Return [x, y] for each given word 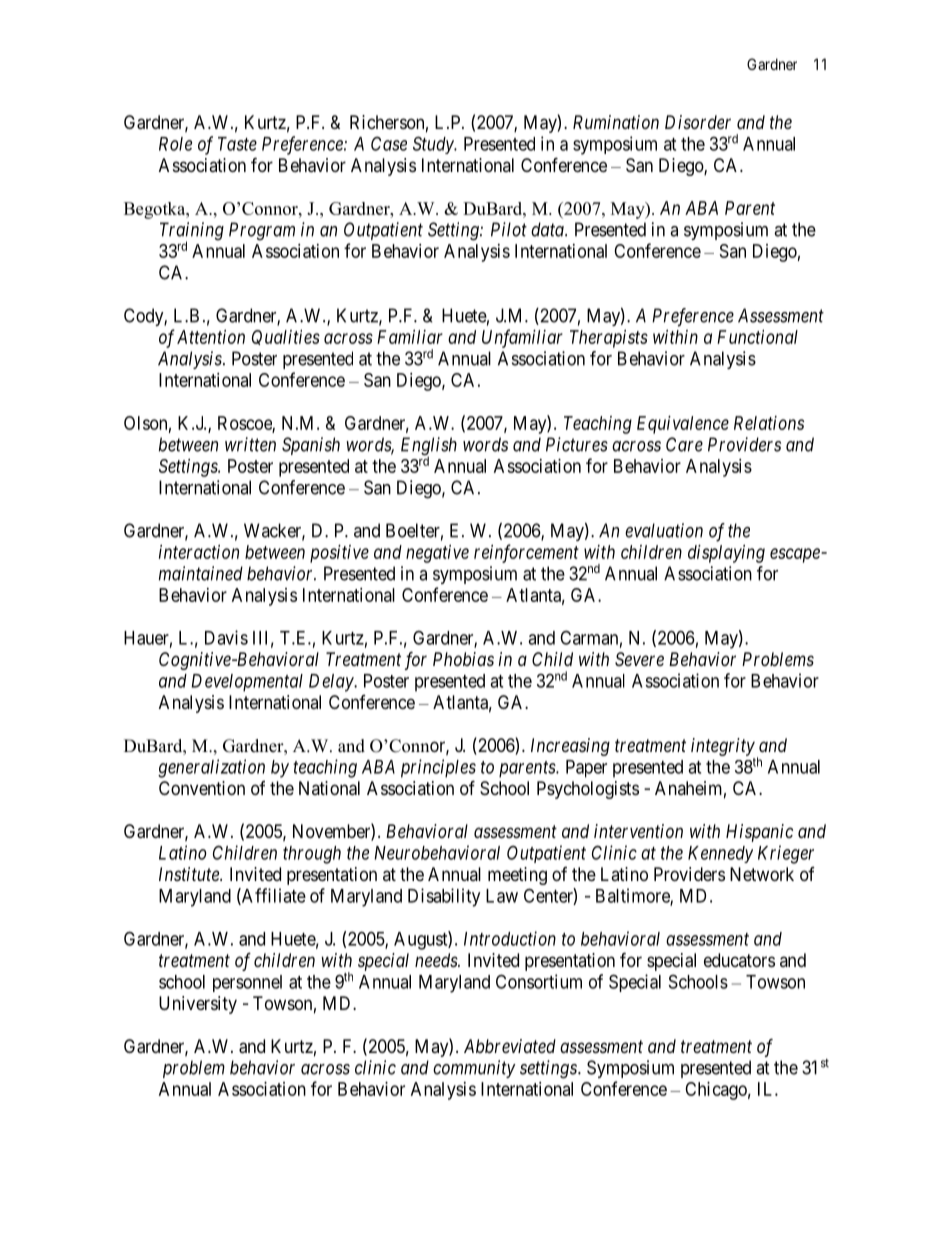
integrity [723, 747]
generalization [211, 768]
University [198, 1005]
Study [434, 145]
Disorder [698, 122]
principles [438, 768]
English [429, 447]
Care [684, 444]
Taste [237, 144]
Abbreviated [510, 1046]
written [250, 444]
